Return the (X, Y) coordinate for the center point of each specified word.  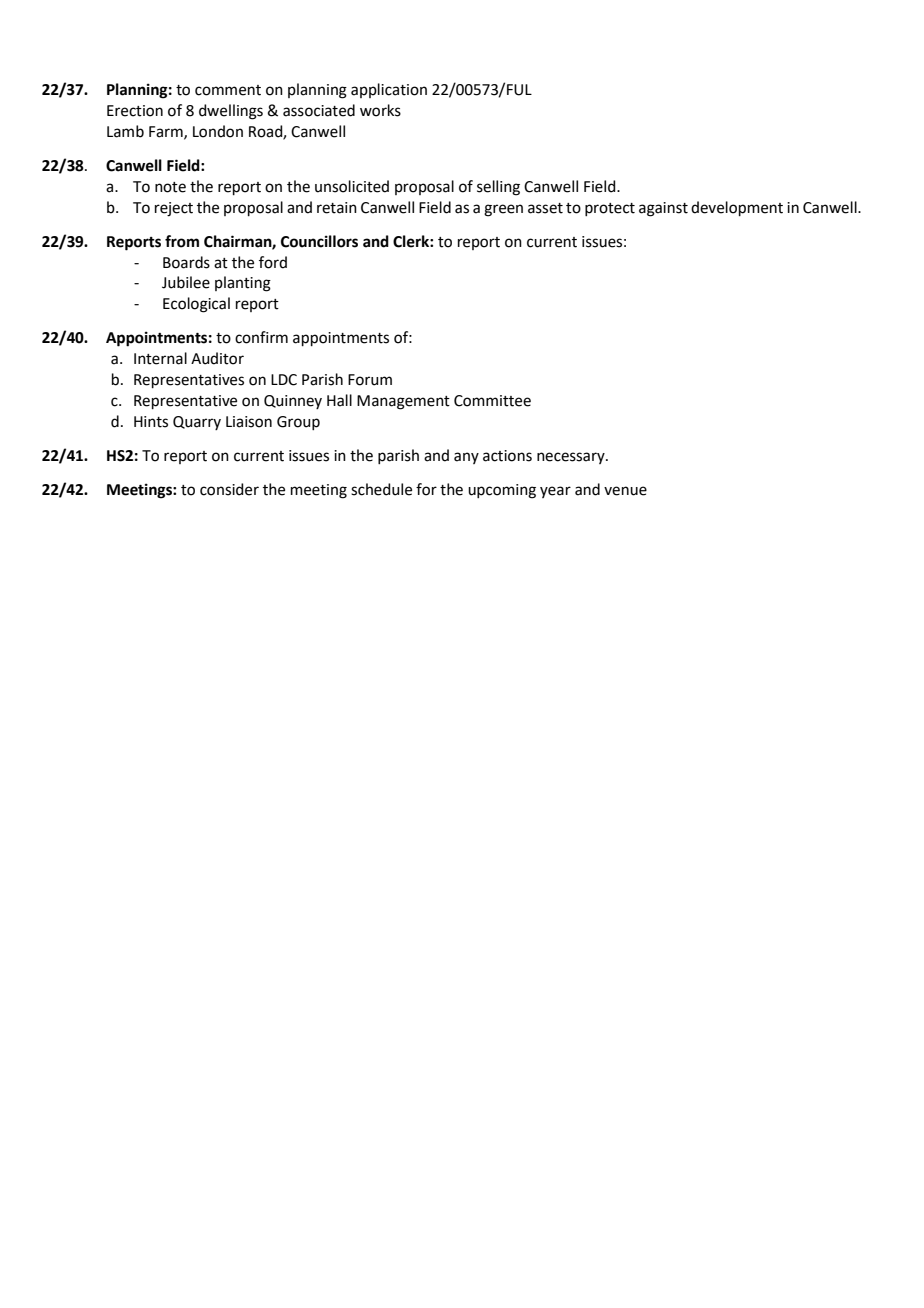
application (389, 90)
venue (625, 491)
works (380, 110)
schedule (381, 489)
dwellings (231, 112)
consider (229, 489)
